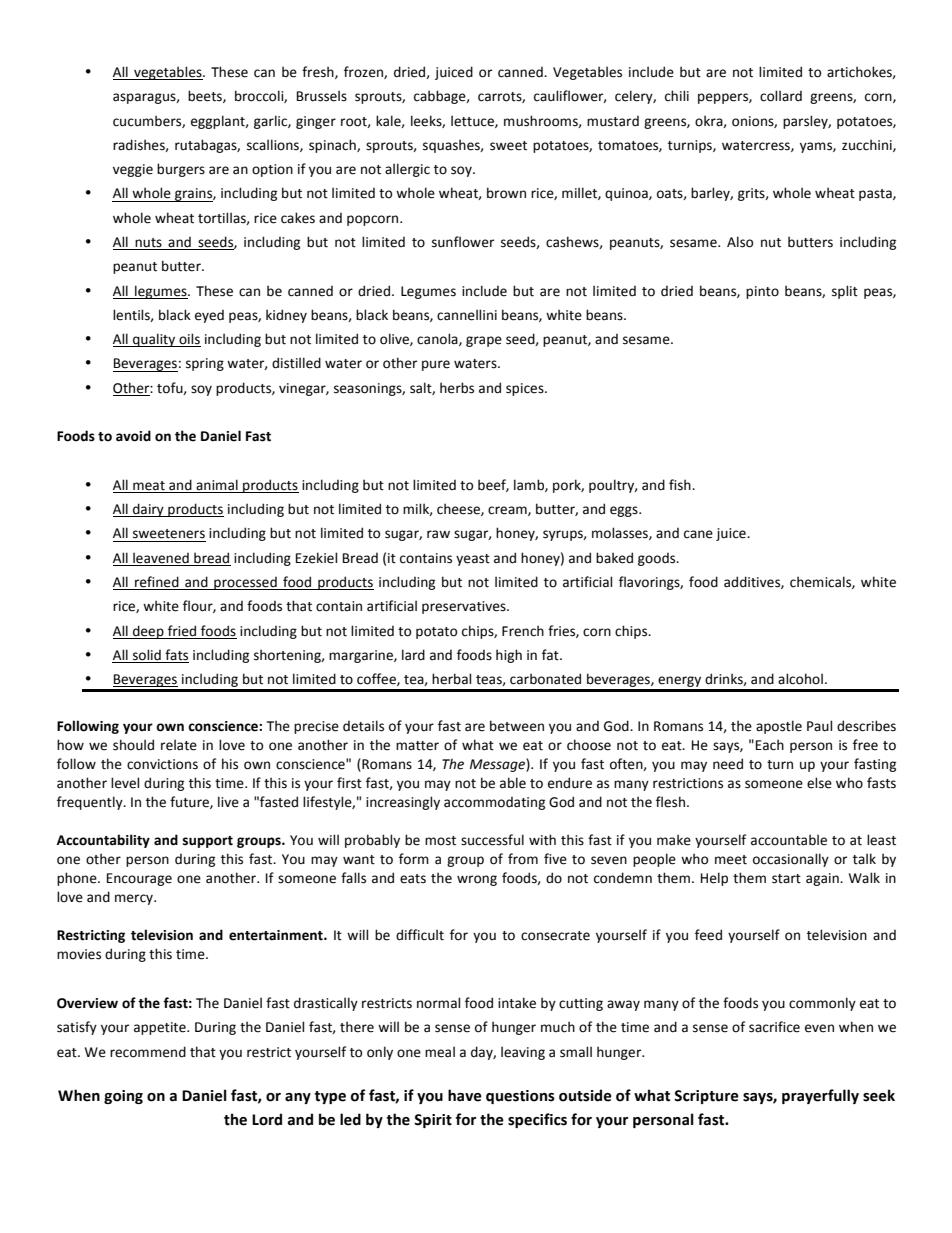  Describe the element at coordinates (123, 1097) in the image. I see `going` at that location.
